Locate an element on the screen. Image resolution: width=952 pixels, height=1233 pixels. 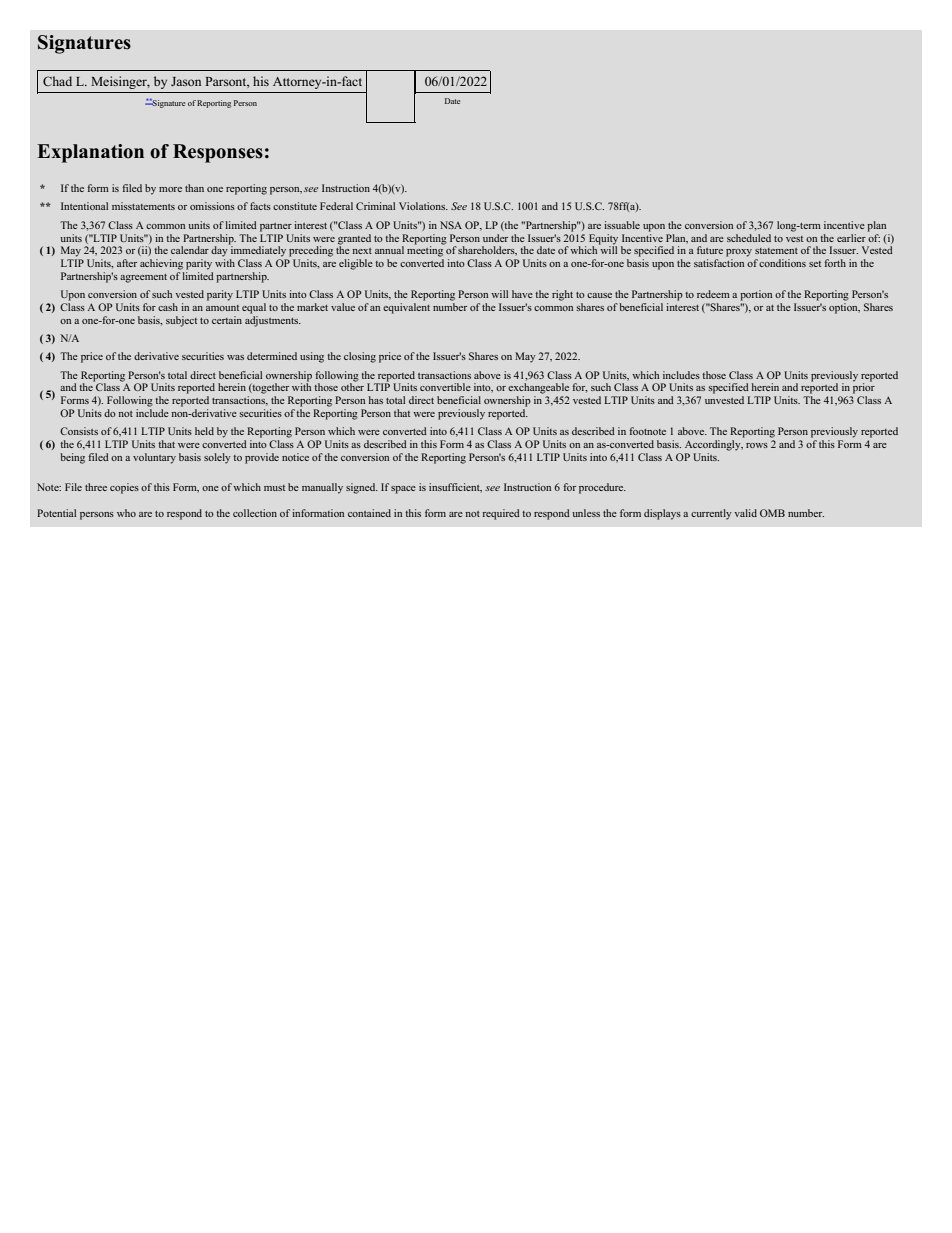
convertible is located at coordinates (445, 387).
